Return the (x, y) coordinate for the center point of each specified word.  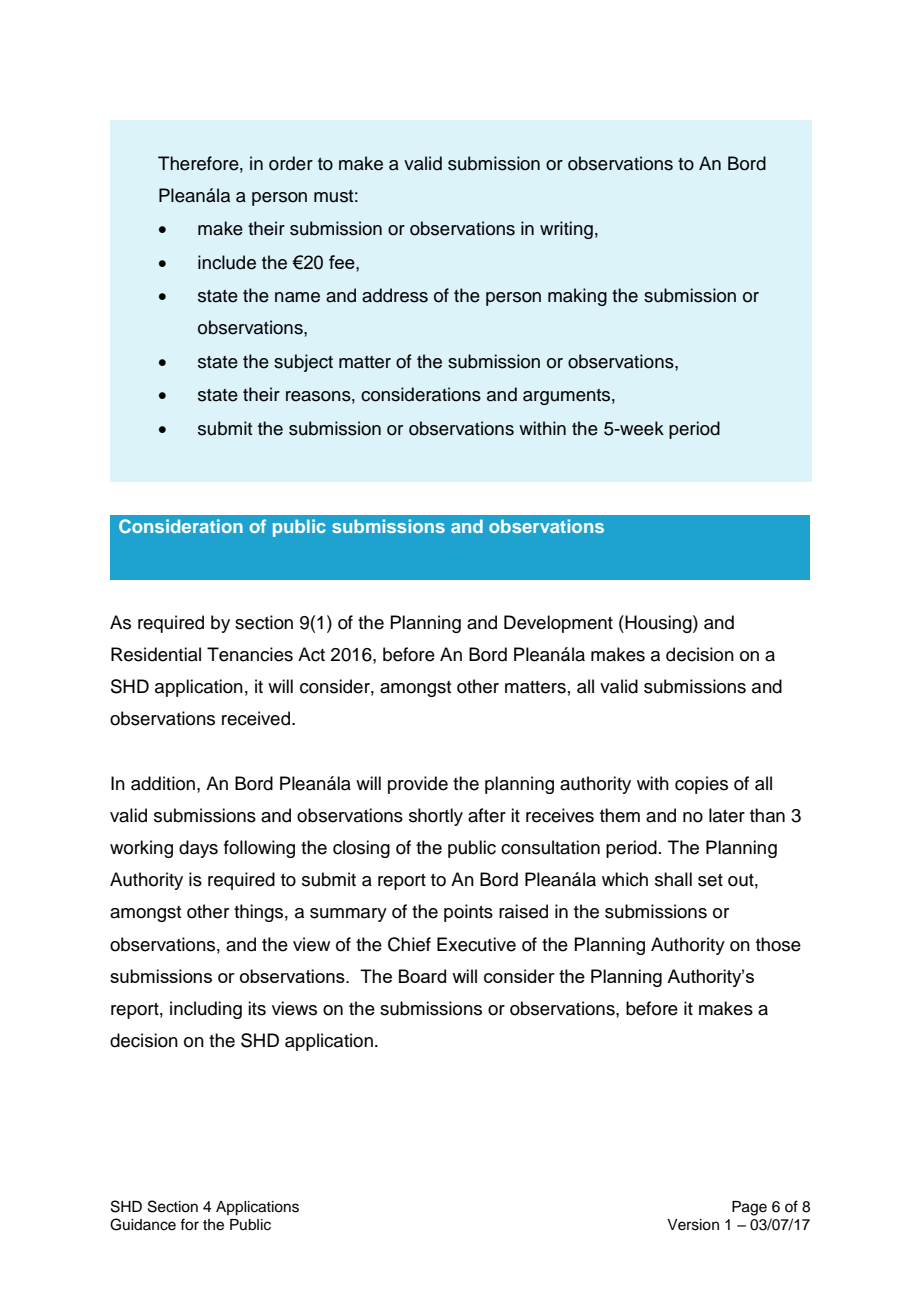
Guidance (143, 1224)
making (577, 297)
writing (566, 230)
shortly (436, 817)
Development (558, 624)
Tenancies (250, 654)
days (198, 849)
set (710, 880)
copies (701, 785)
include (227, 262)
